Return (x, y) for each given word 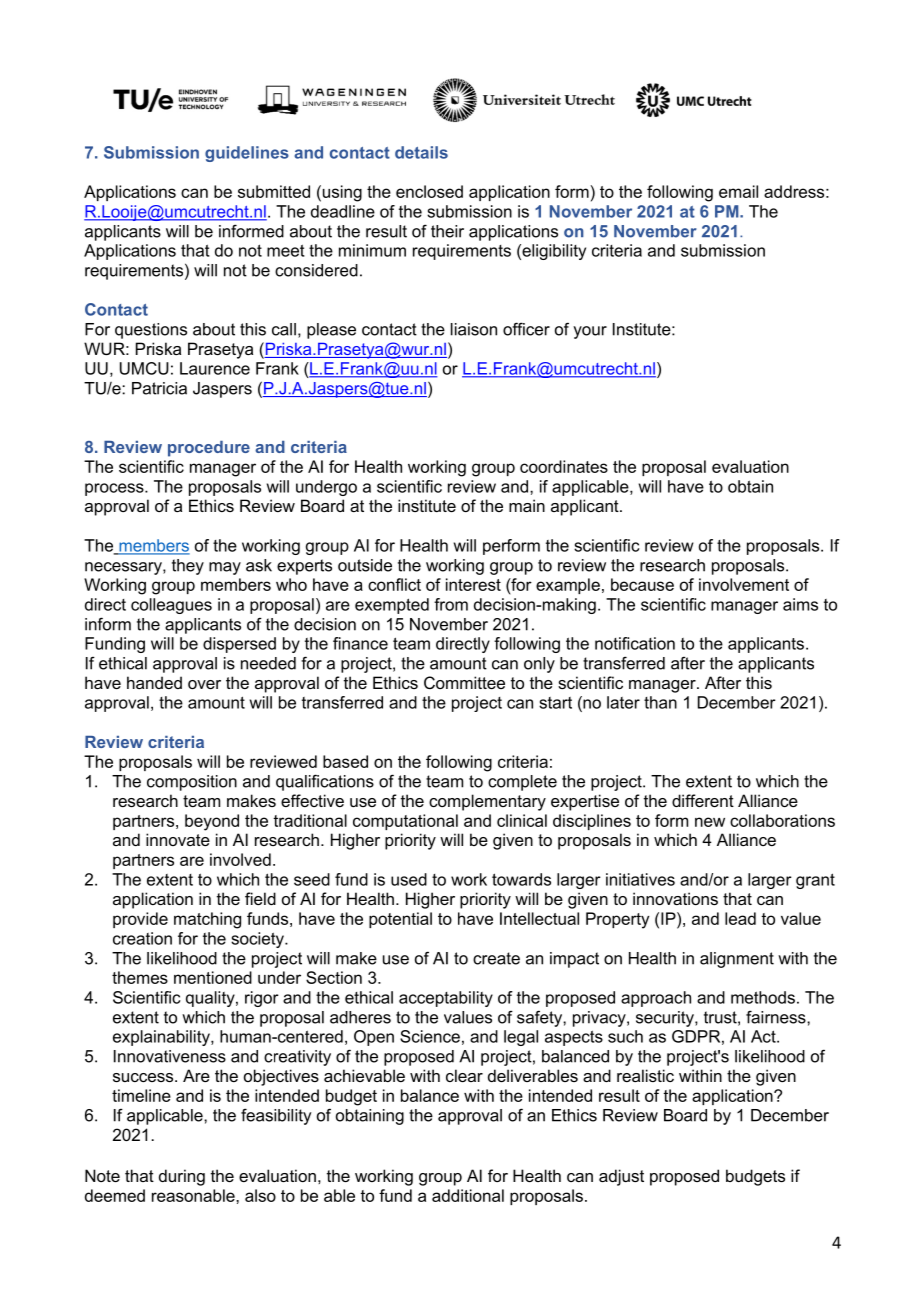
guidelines (247, 154)
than (660, 702)
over (204, 684)
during (182, 1177)
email (738, 191)
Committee (464, 682)
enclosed (429, 191)
